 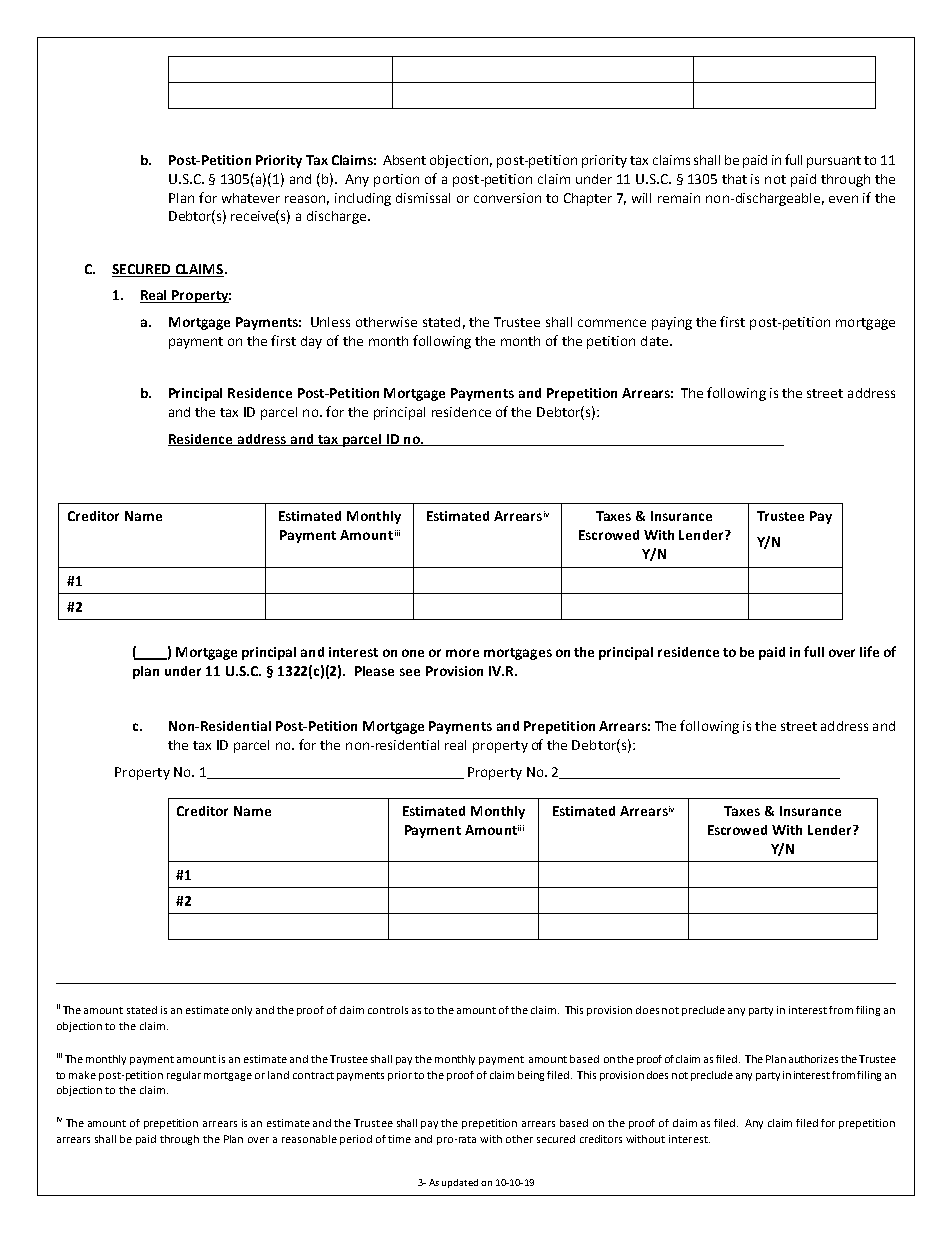 I want to click on that, so click(x=734, y=179).
